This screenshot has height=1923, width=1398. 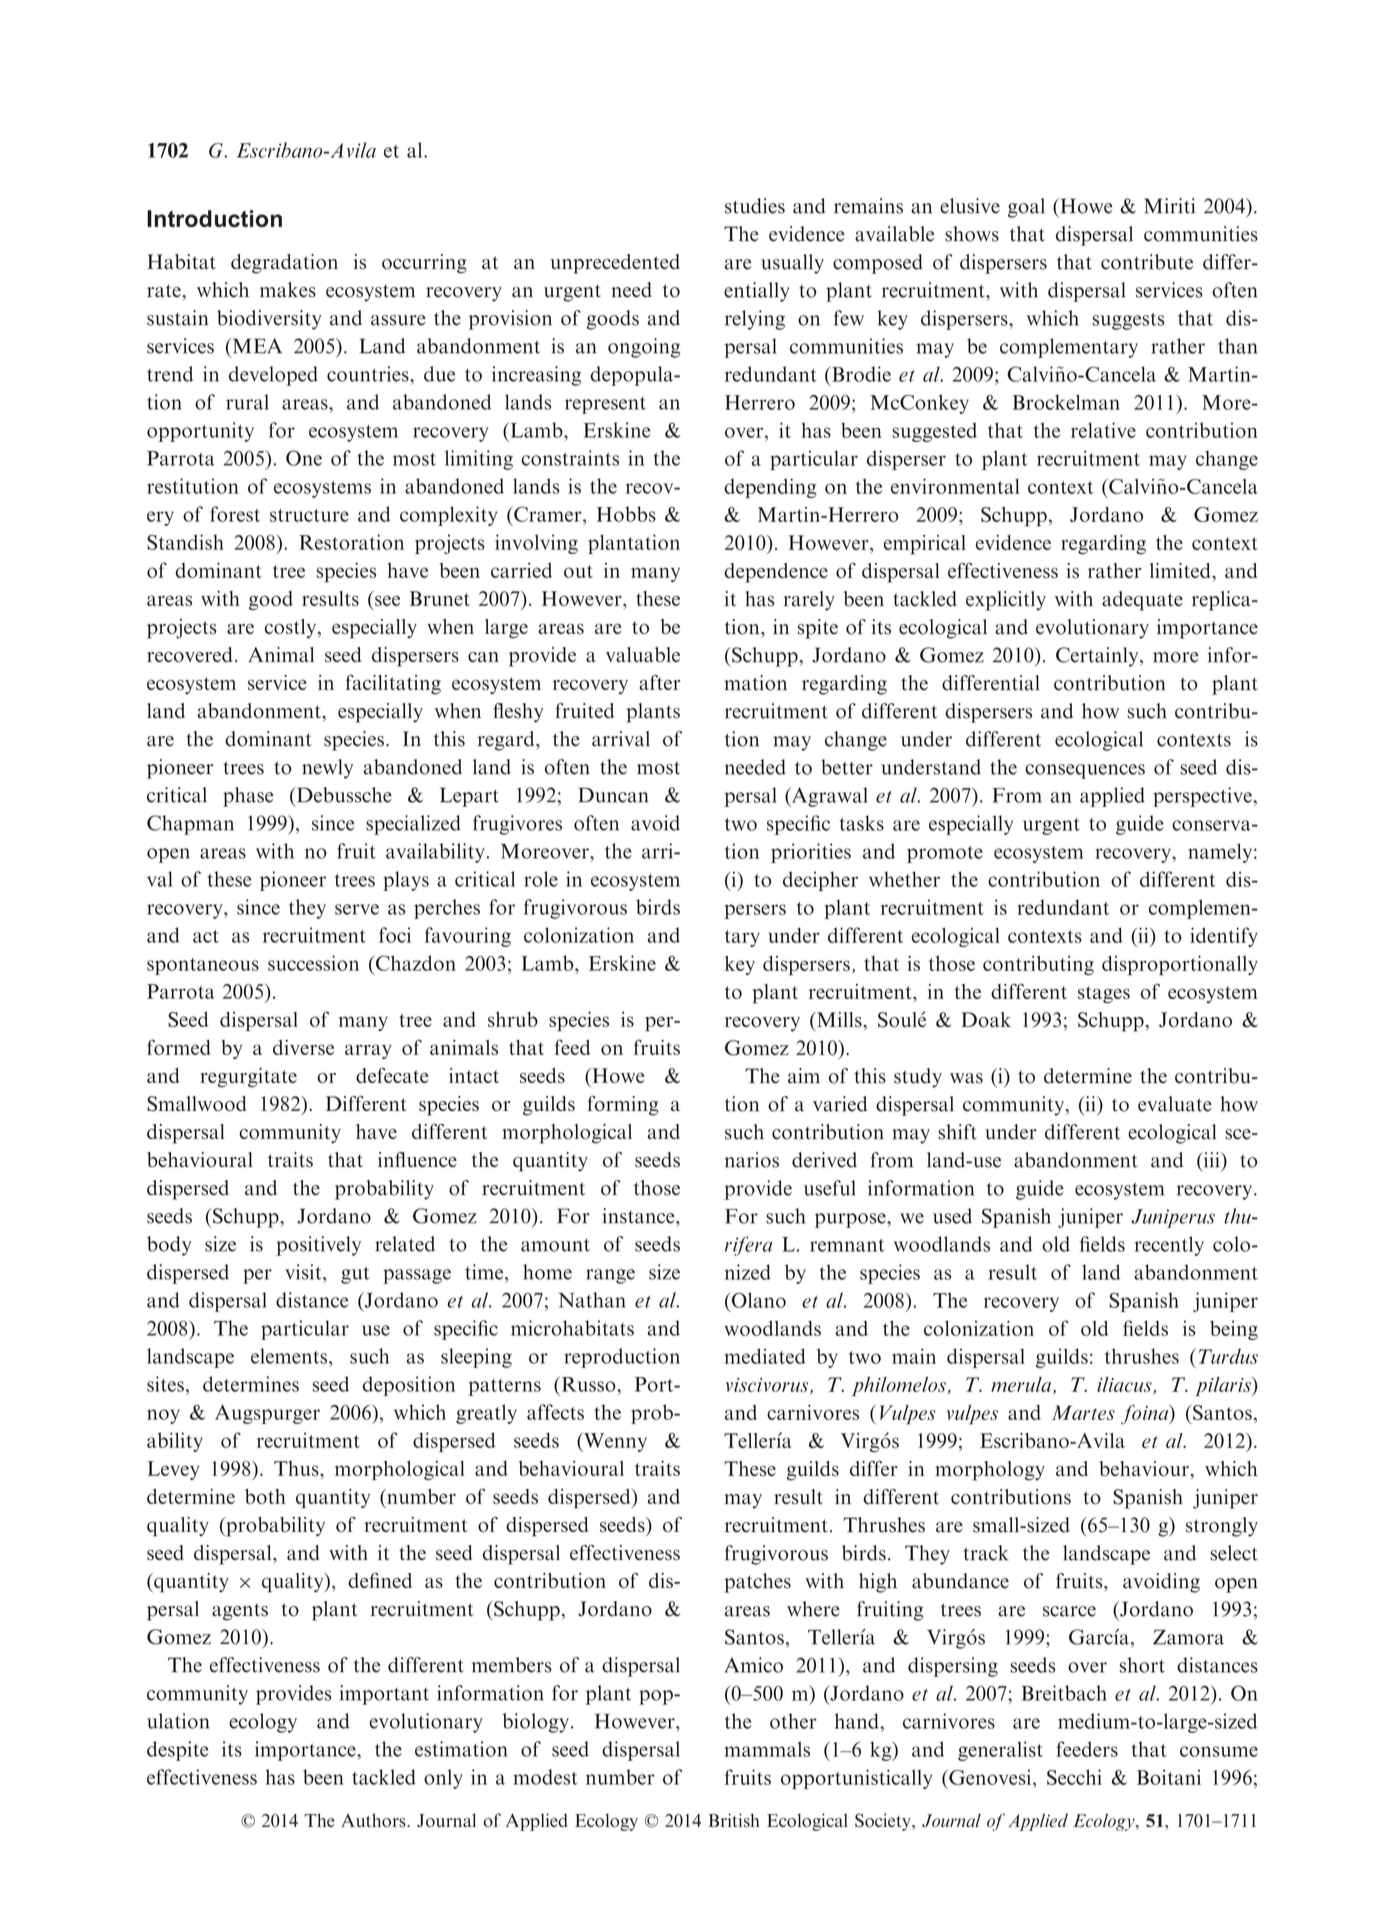 What do you see at coordinates (1074, 1777) in the screenshot?
I see `Secchi` at bounding box center [1074, 1777].
